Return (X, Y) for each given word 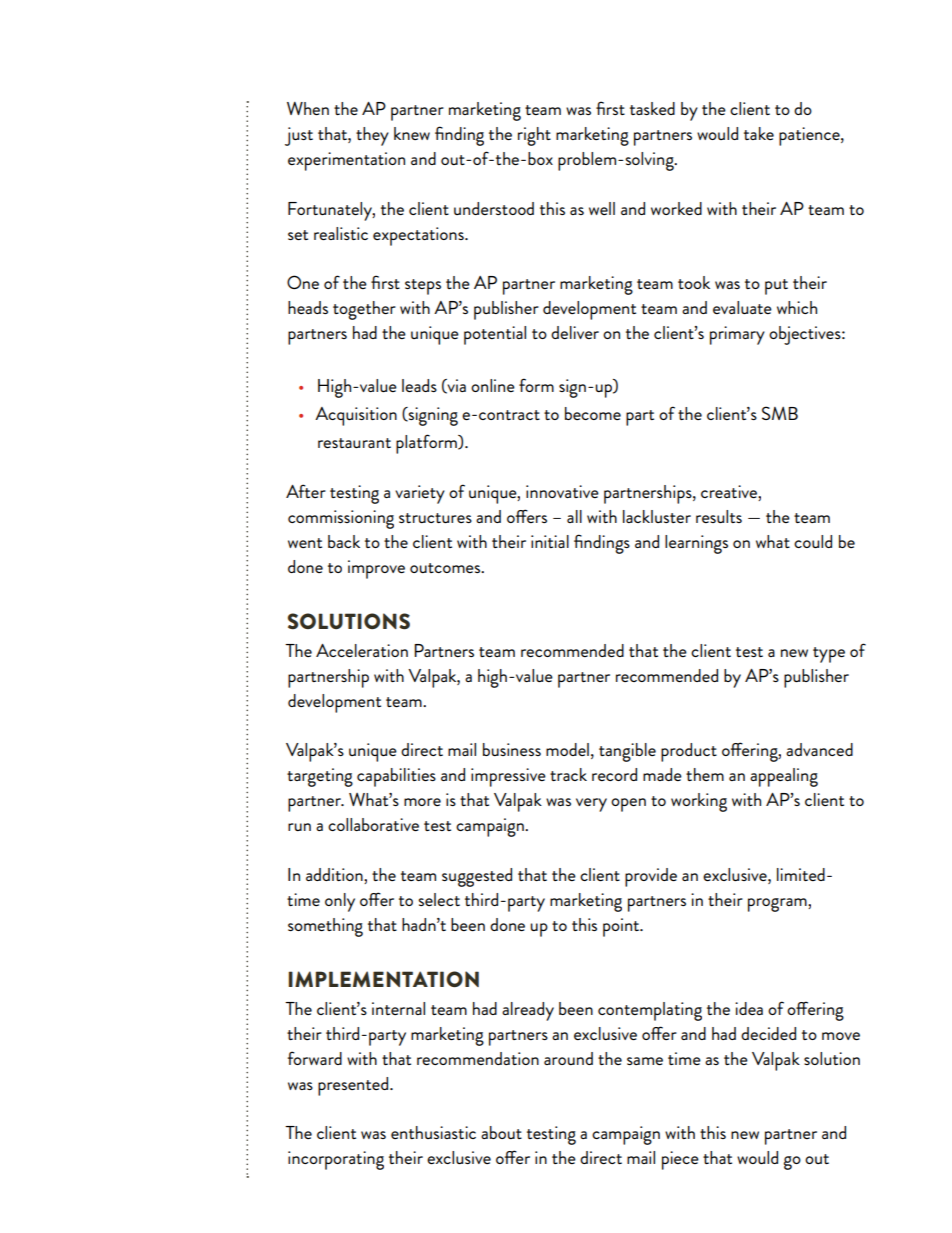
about (501, 1132)
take (759, 133)
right (534, 136)
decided (768, 1033)
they (372, 136)
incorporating (336, 1160)
